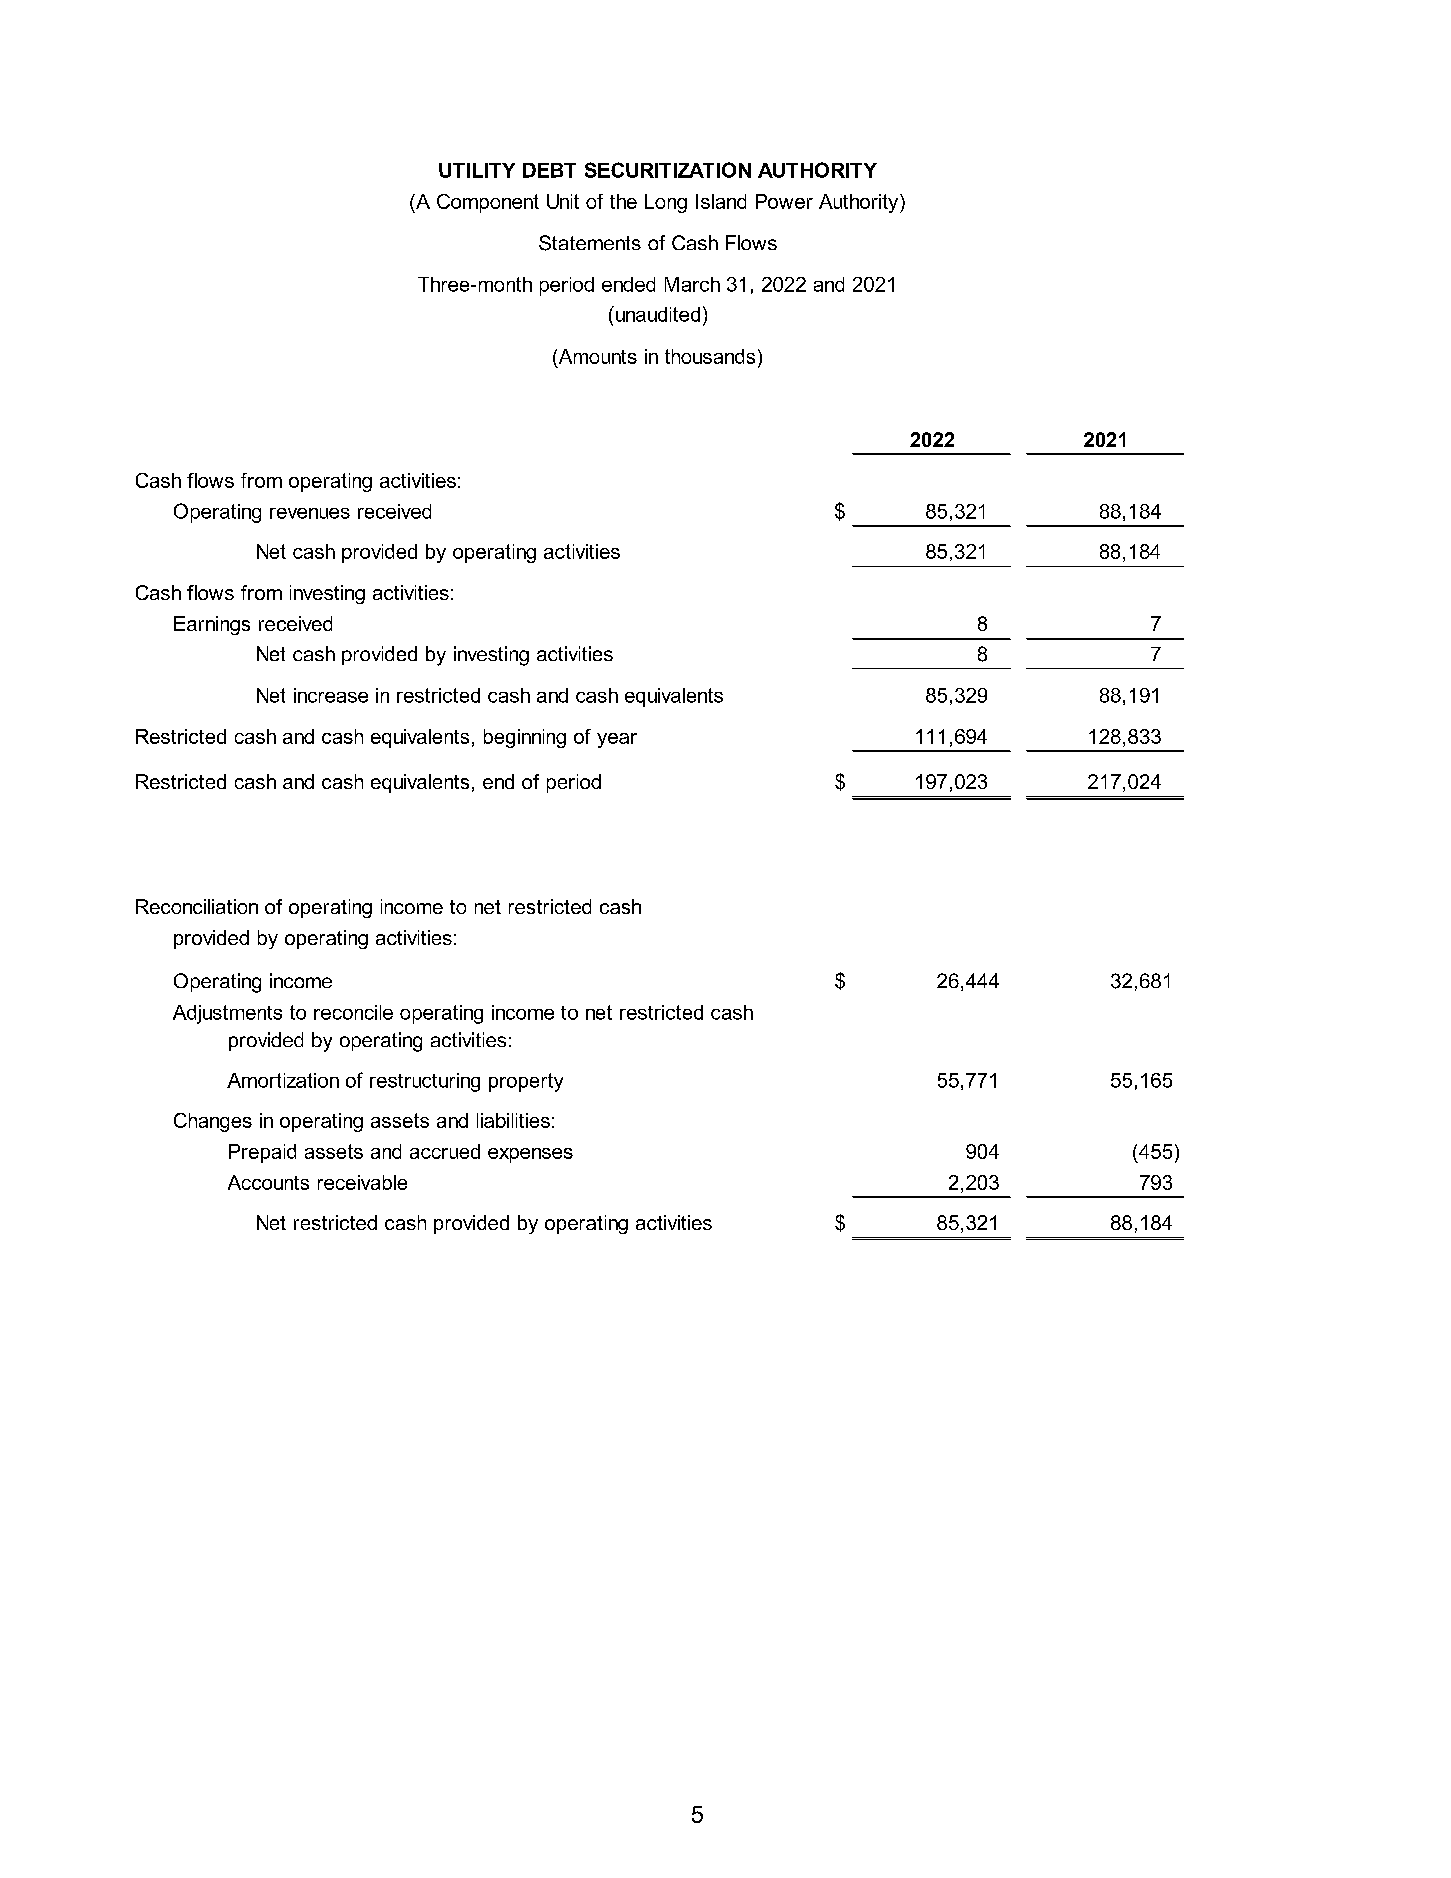  What do you see at coordinates (488, 203) in the page?
I see `Component` at bounding box center [488, 203].
